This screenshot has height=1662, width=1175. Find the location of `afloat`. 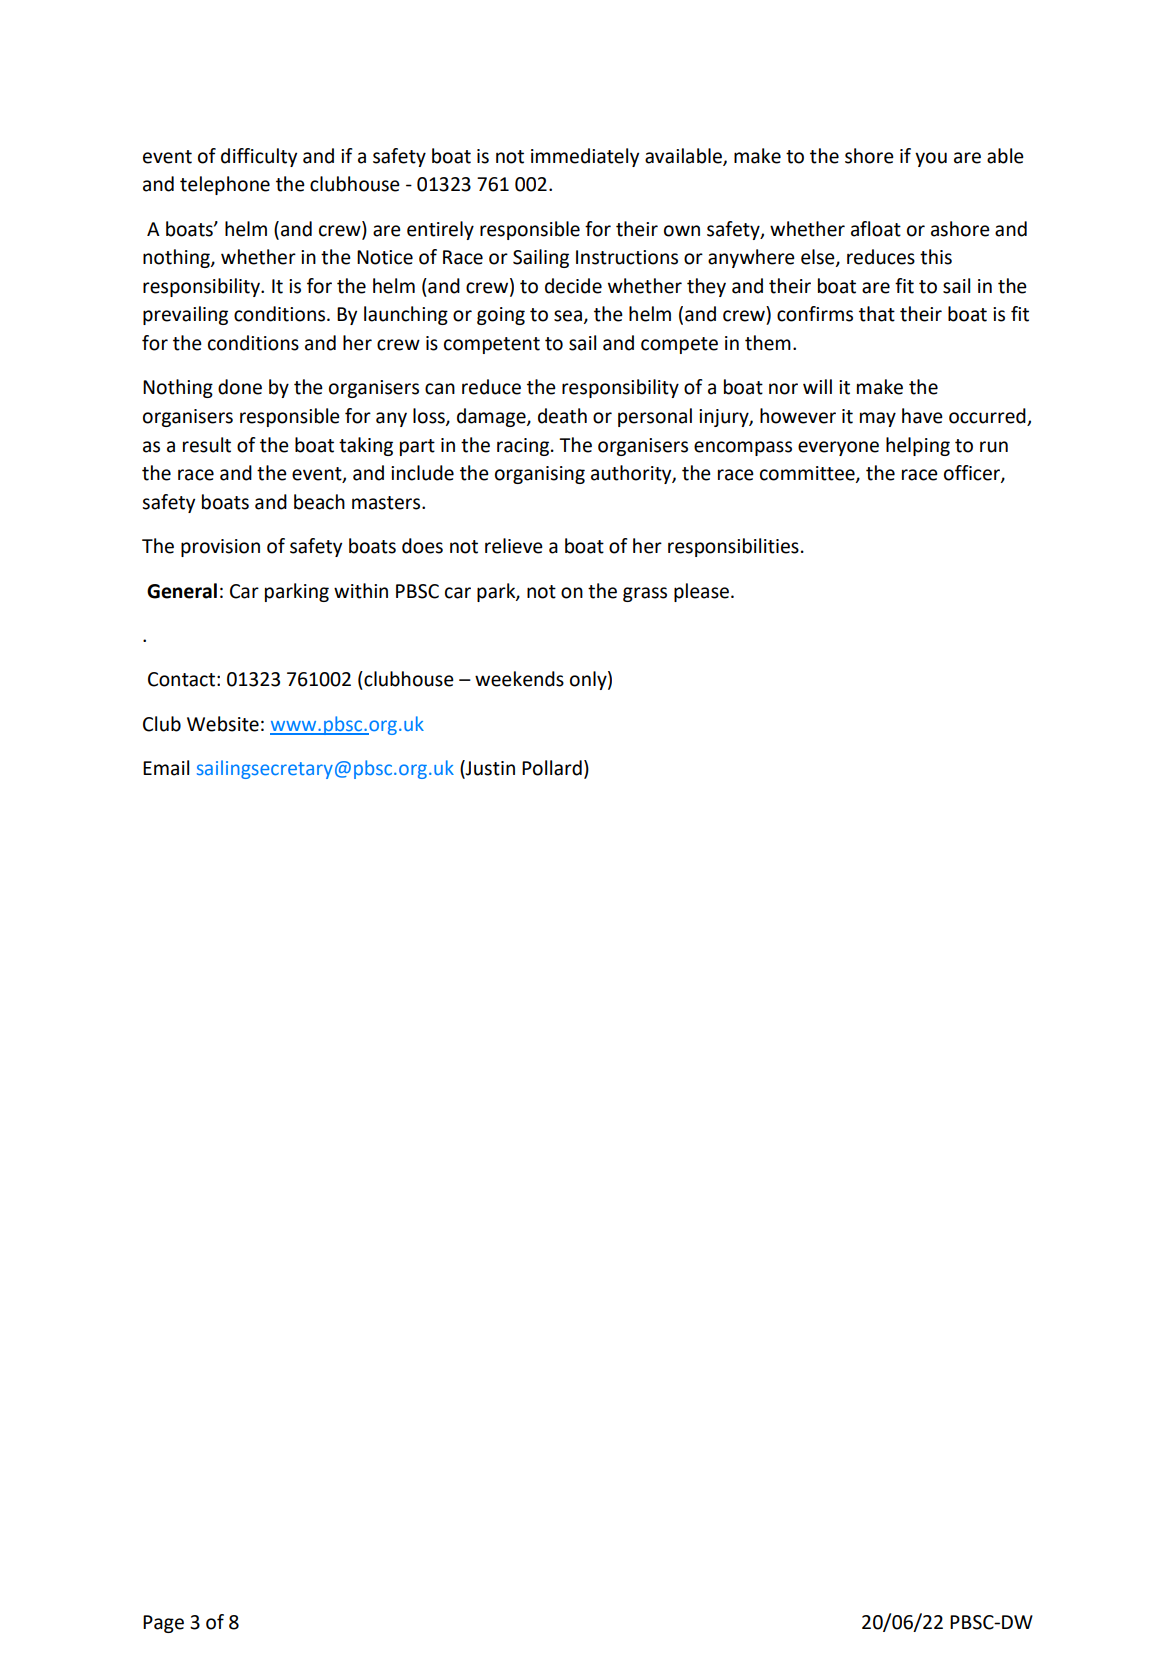

afloat is located at coordinates (876, 229).
